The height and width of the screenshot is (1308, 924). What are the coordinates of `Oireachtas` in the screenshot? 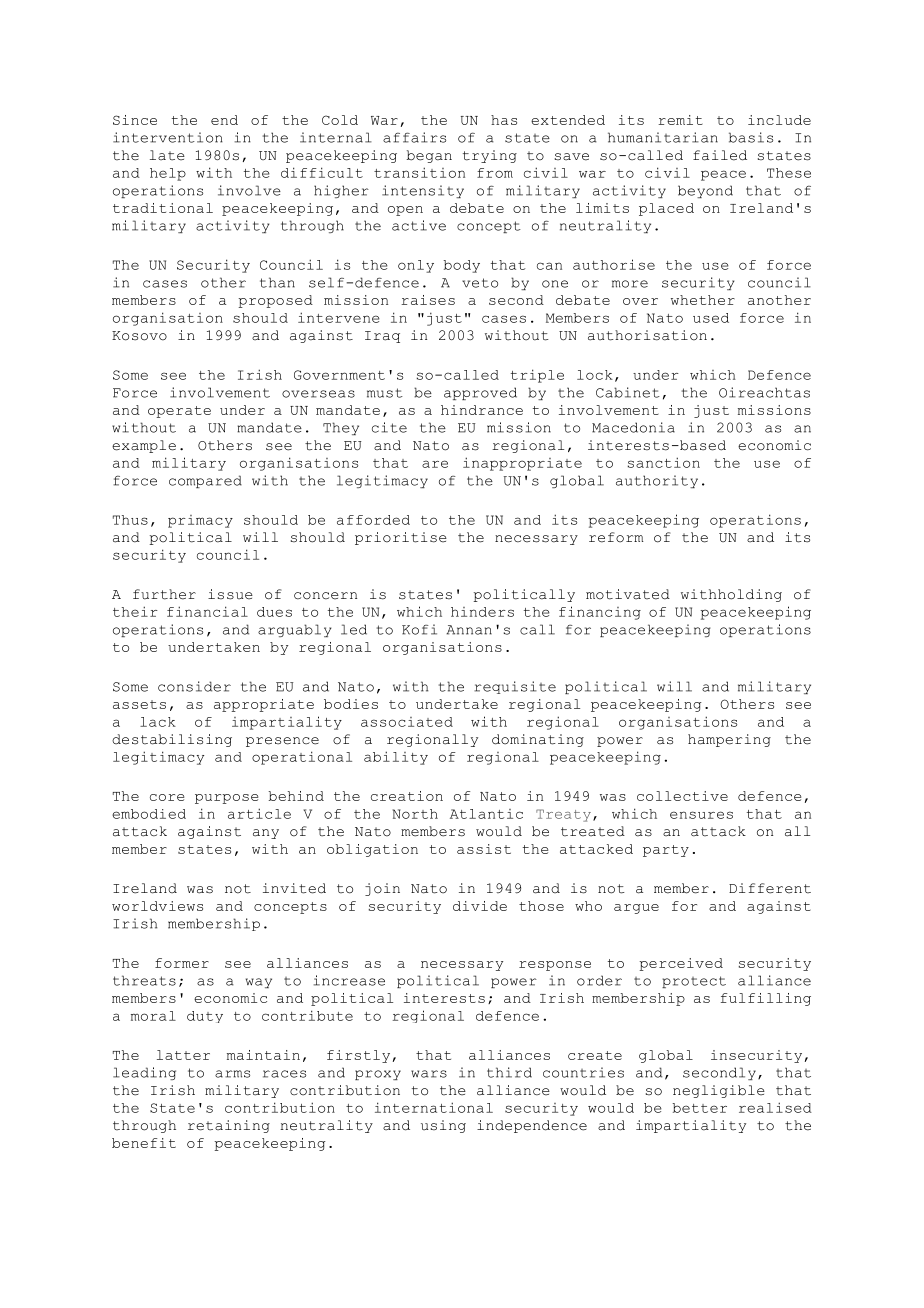 It's located at (764, 392).
